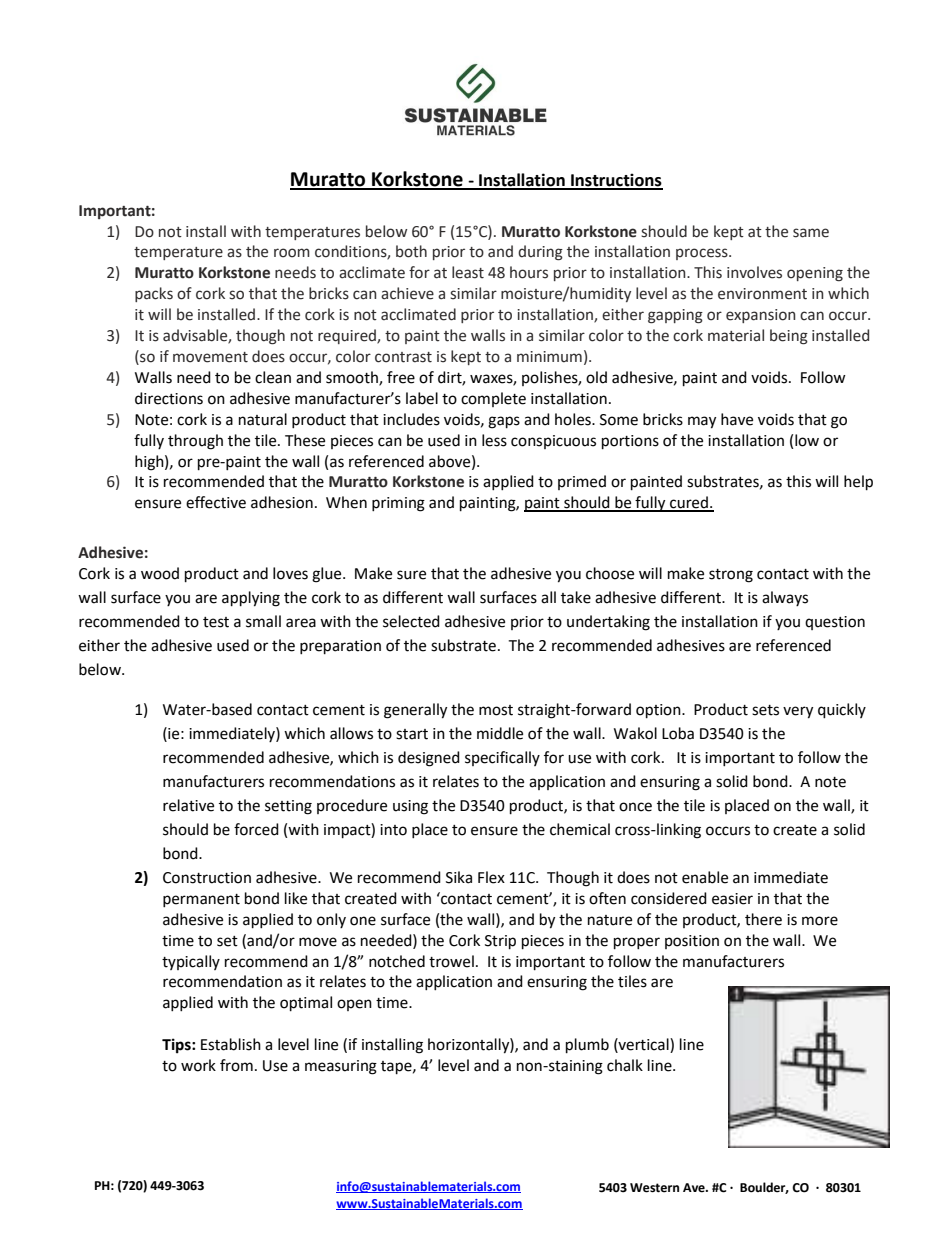  Describe the element at coordinates (502, 758) in the screenshot. I see `specifically` at that location.
